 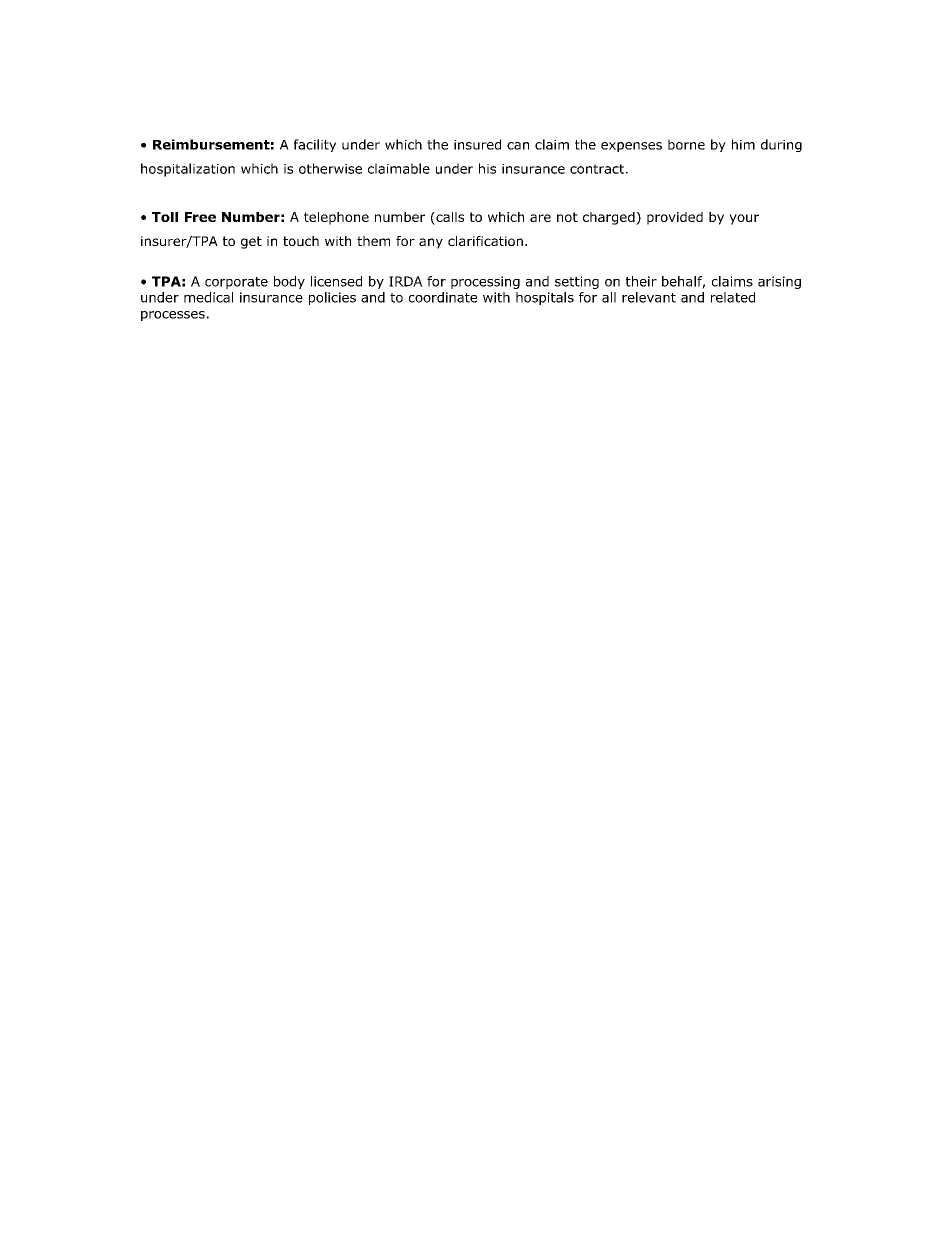 I want to click on get, so click(x=251, y=242).
